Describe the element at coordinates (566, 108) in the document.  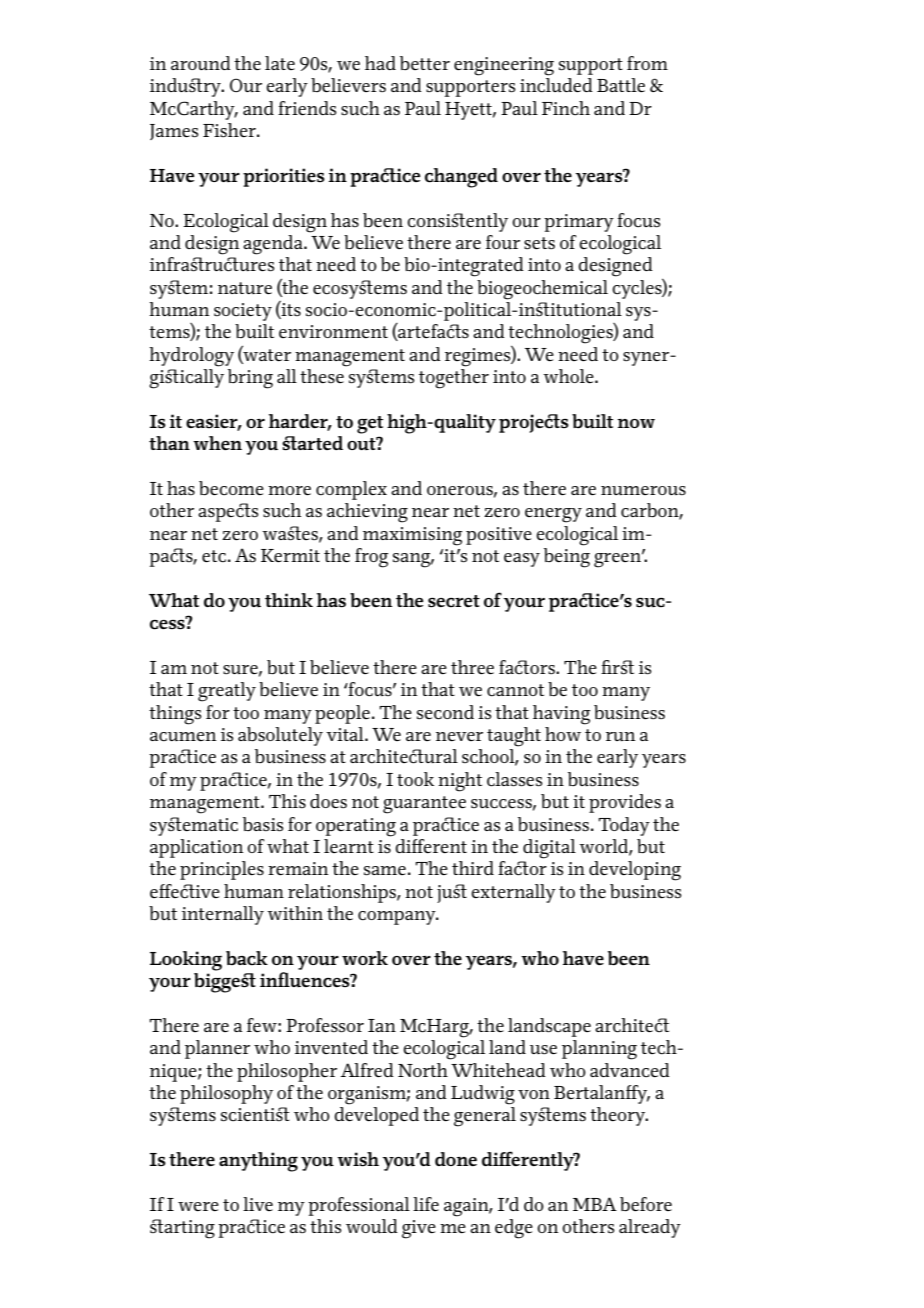
I see `Finch` at that location.
